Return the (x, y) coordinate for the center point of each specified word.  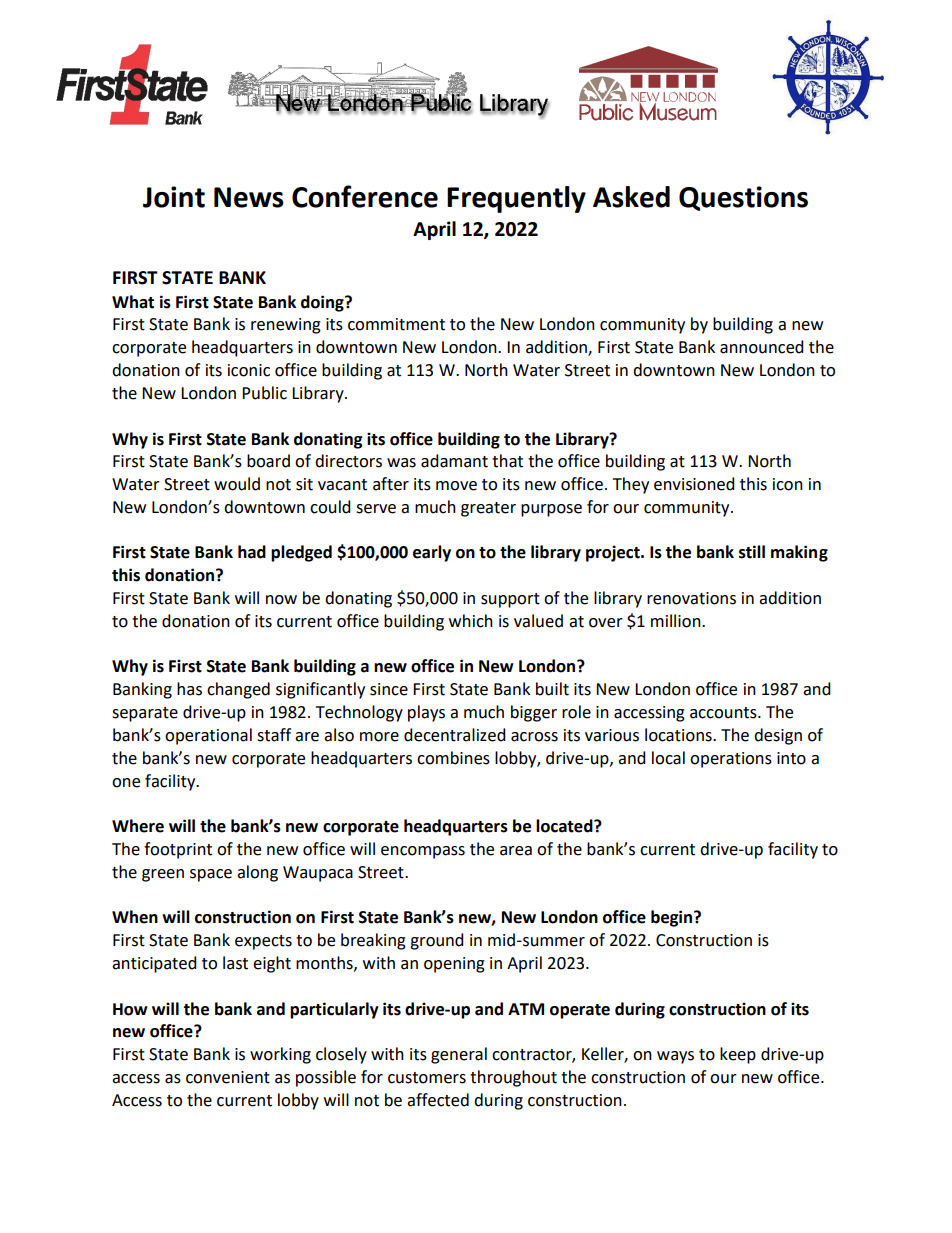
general (459, 1055)
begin (673, 918)
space (211, 875)
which (471, 621)
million (677, 621)
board (268, 461)
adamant (454, 461)
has (189, 689)
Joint (174, 197)
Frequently (516, 199)
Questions (743, 198)
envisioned (694, 484)
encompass (423, 852)
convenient (228, 1077)
